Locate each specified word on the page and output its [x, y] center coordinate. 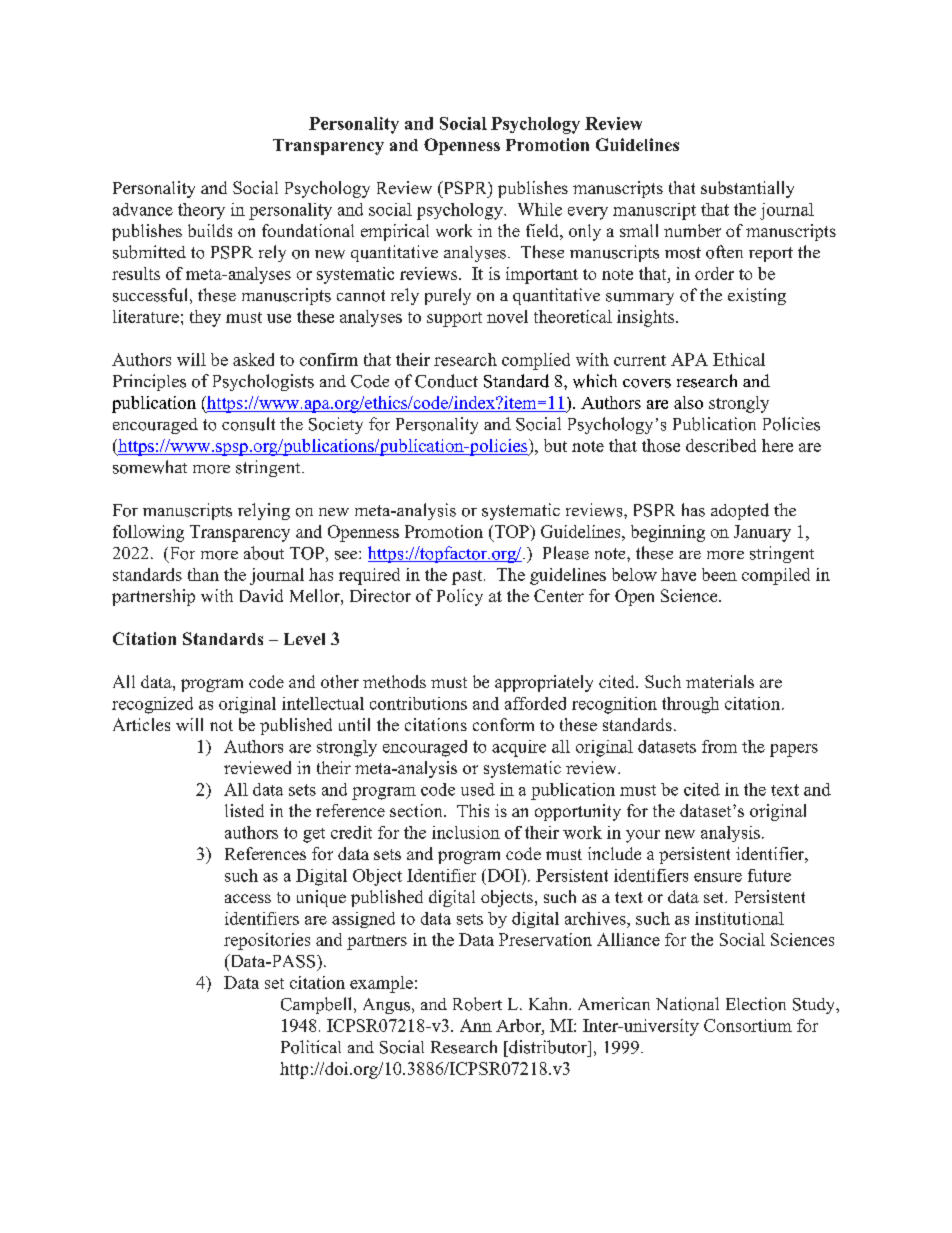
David [261, 595]
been [719, 574]
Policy [460, 597]
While [540, 209]
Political [311, 1047]
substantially [747, 189]
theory [201, 211]
